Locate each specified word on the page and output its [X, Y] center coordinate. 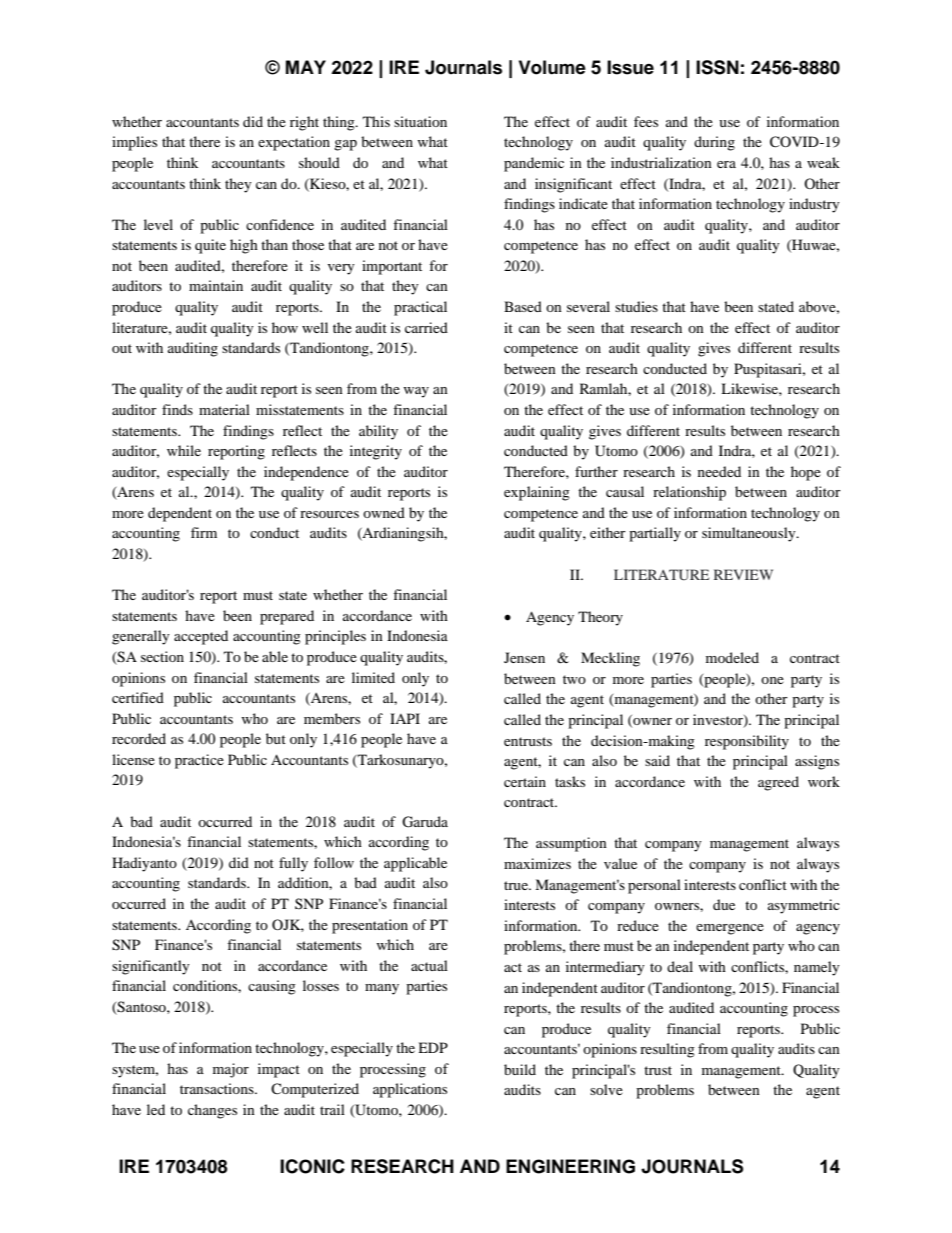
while [184, 450]
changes [212, 1111]
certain [525, 781]
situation [420, 121]
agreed [778, 783]
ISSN [717, 67]
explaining [537, 493]
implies [134, 143]
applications [410, 1090]
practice [199, 761]
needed [719, 471]
